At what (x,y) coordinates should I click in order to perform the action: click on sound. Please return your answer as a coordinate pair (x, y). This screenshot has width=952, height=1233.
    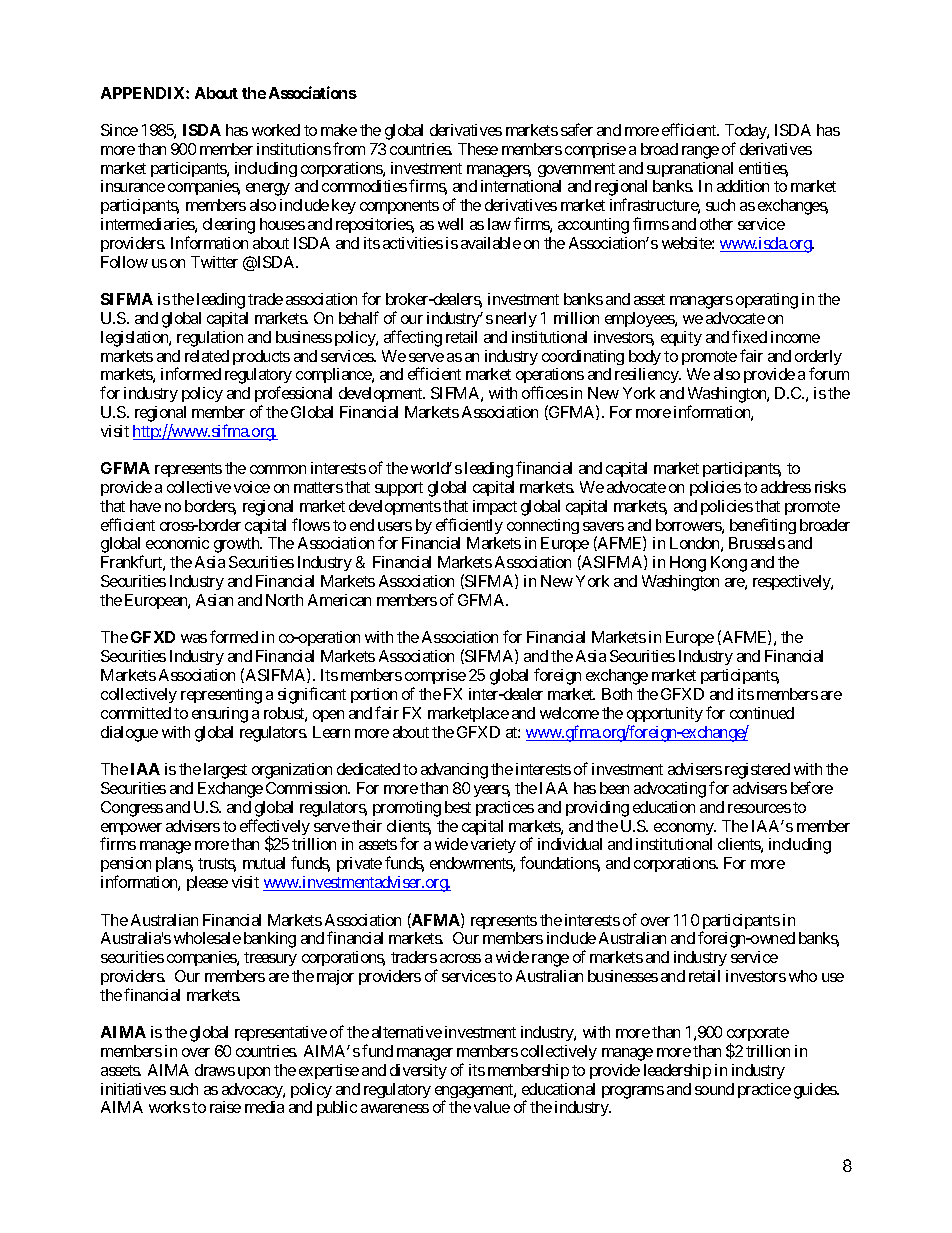
    Looking at the image, I should click on (714, 1089).
